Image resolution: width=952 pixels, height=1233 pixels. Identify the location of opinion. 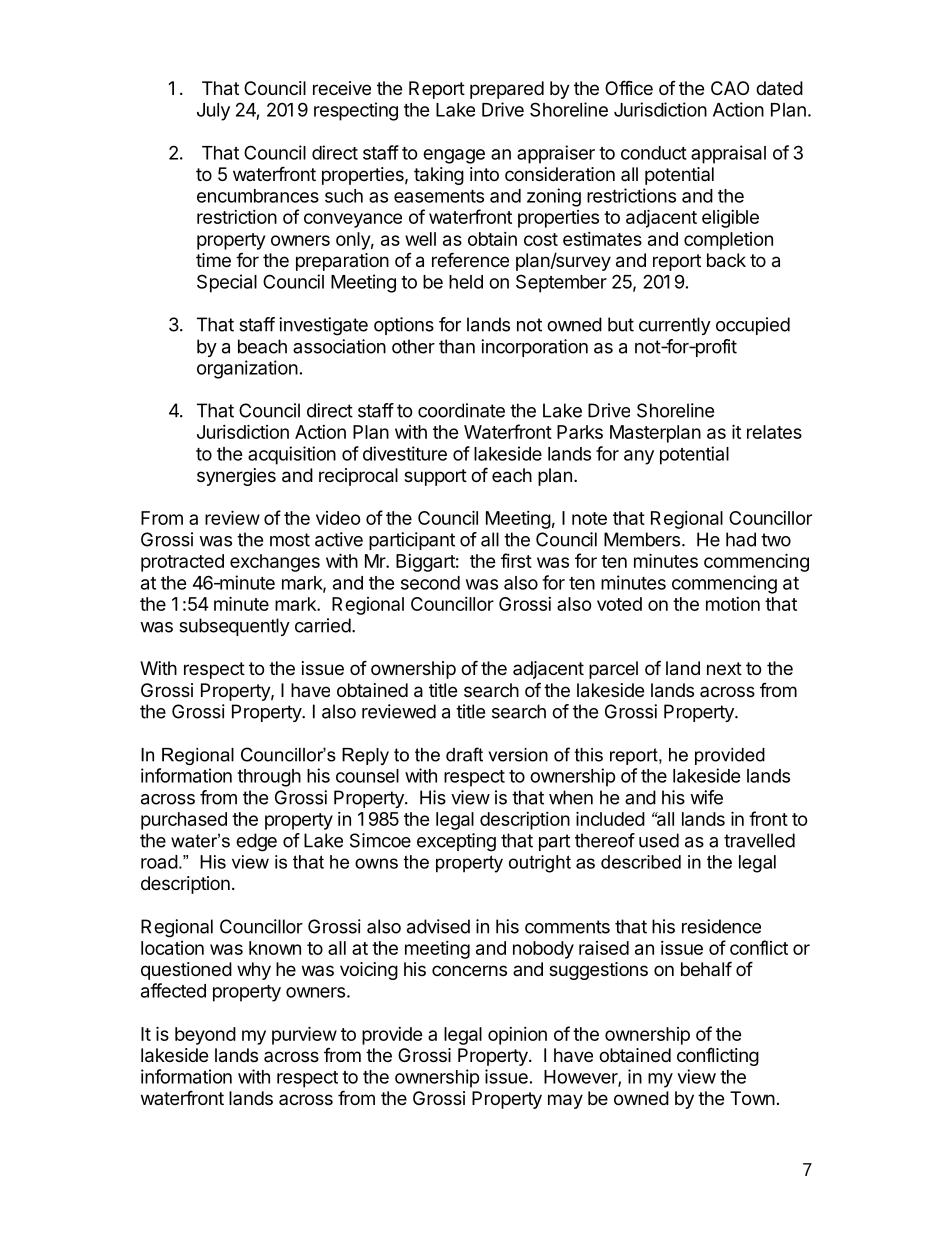
(517, 1036).
